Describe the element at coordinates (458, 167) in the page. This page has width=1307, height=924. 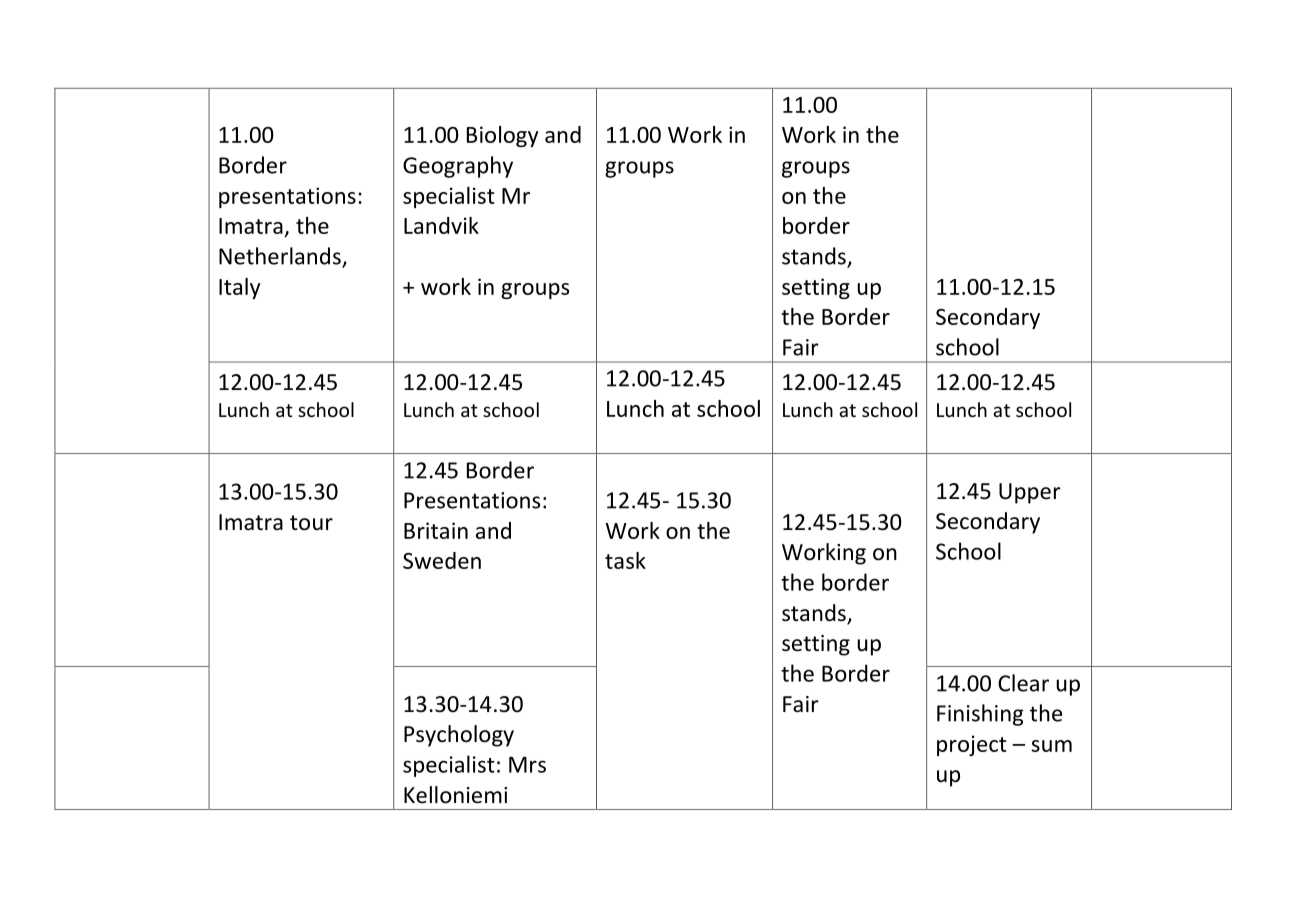
I see `Geography` at that location.
